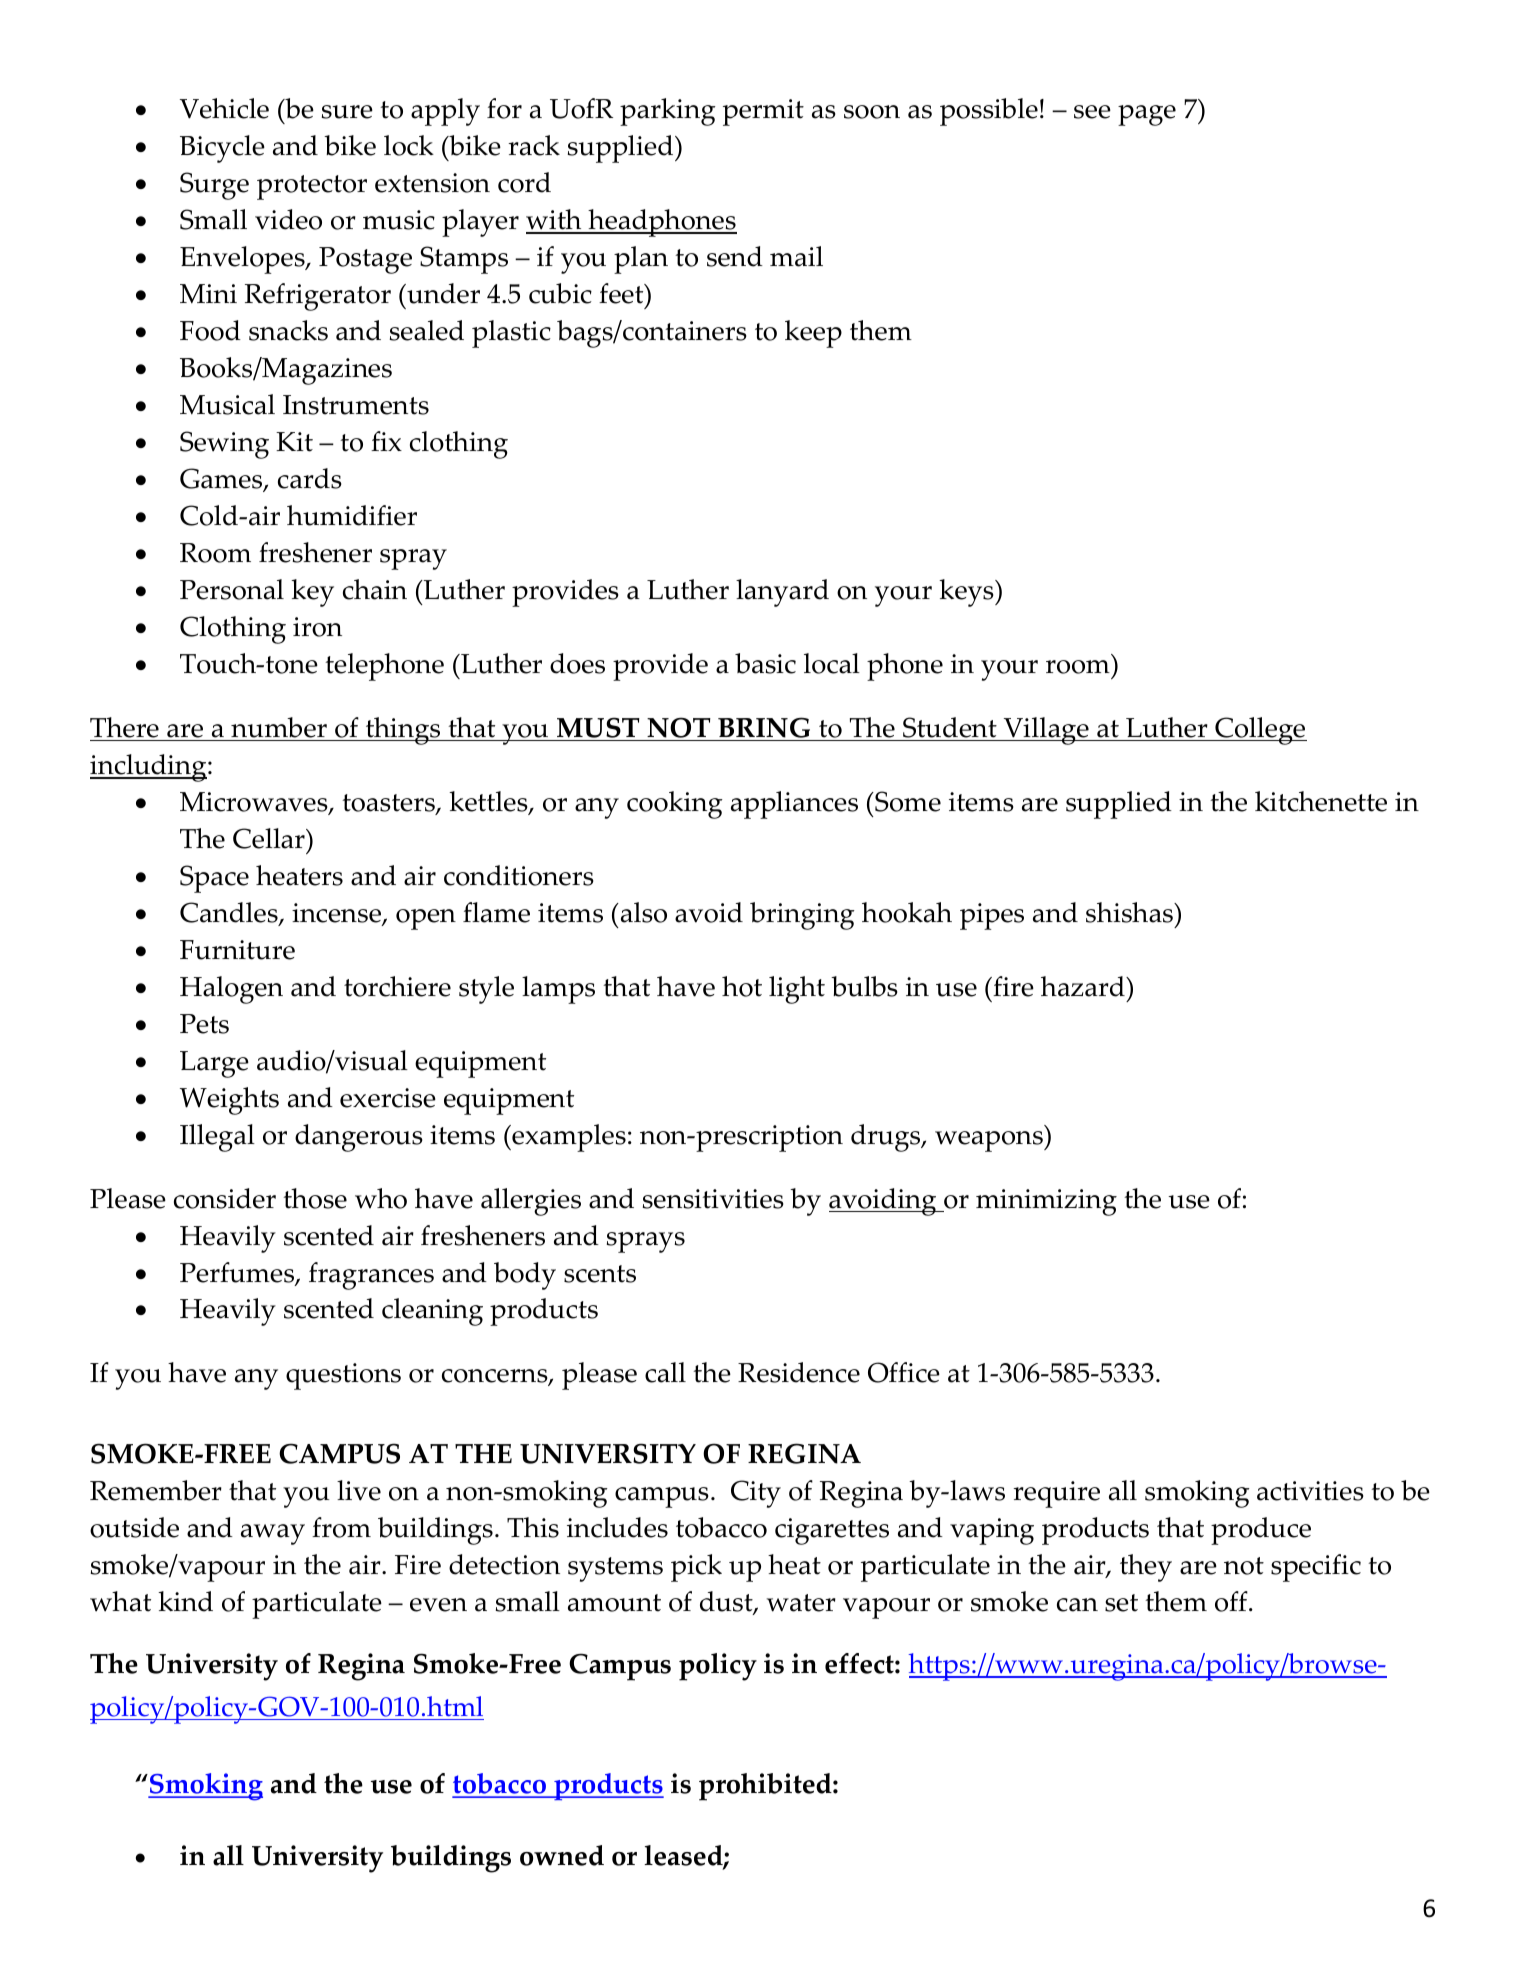 This document has height=1974, width=1526. What do you see at coordinates (312, 187) in the document?
I see `protector` at bounding box center [312, 187].
